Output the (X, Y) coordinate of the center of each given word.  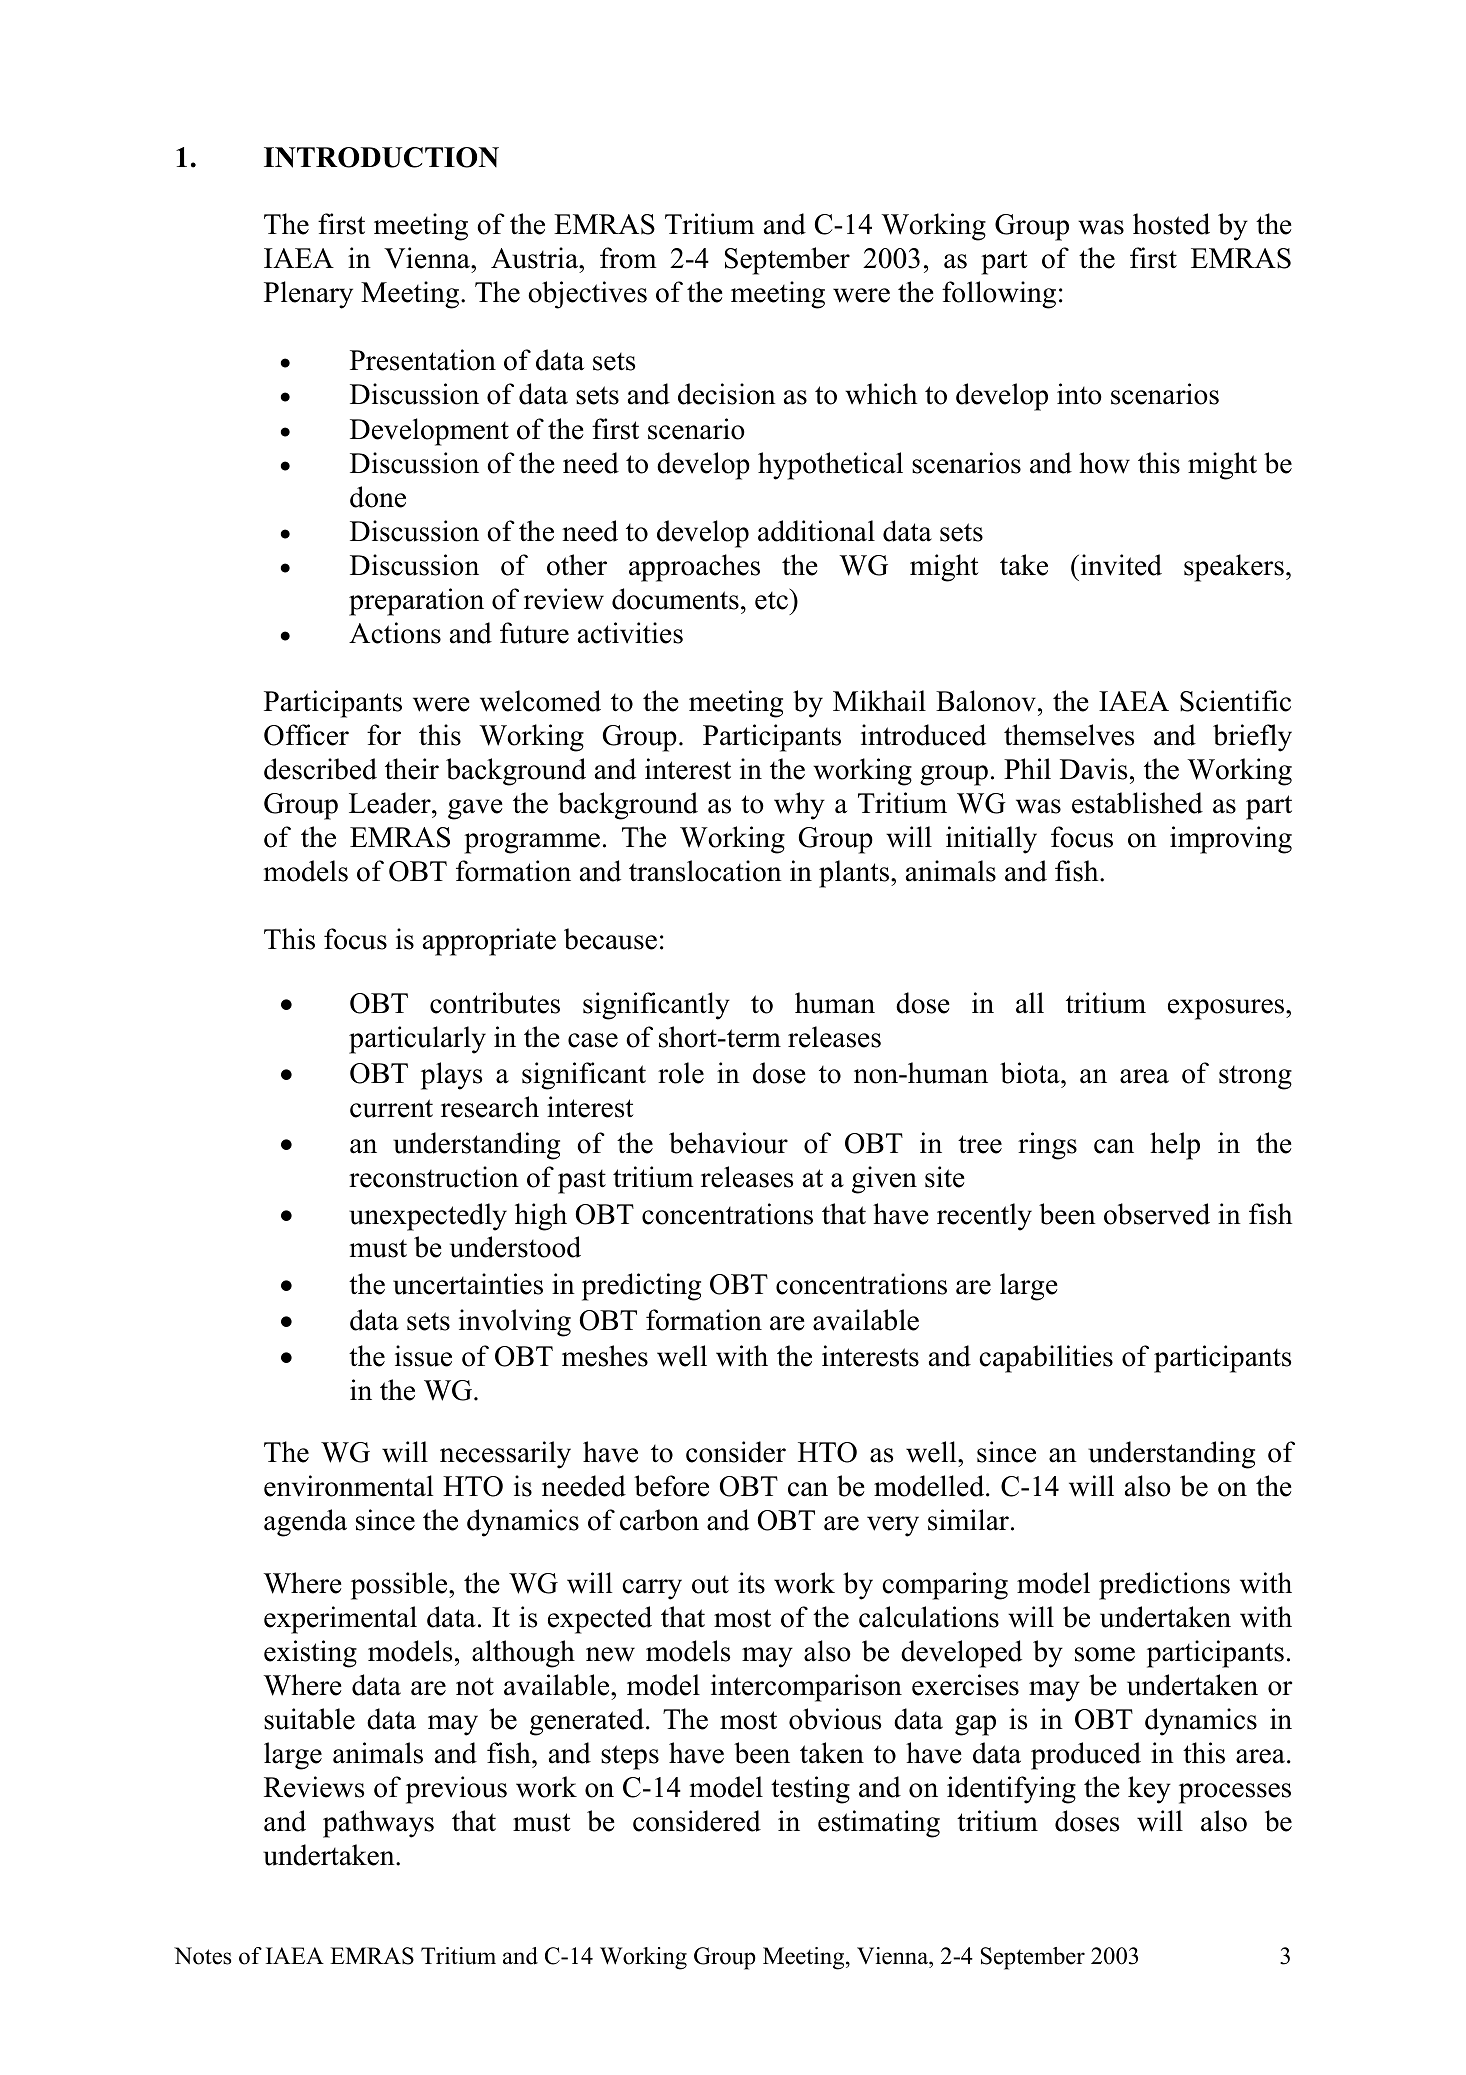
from (628, 258)
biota (1031, 1073)
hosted (1171, 224)
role (681, 1073)
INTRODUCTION (381, 157)
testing (810, 1790)
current (391, 1108)
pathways (378, 1824)
